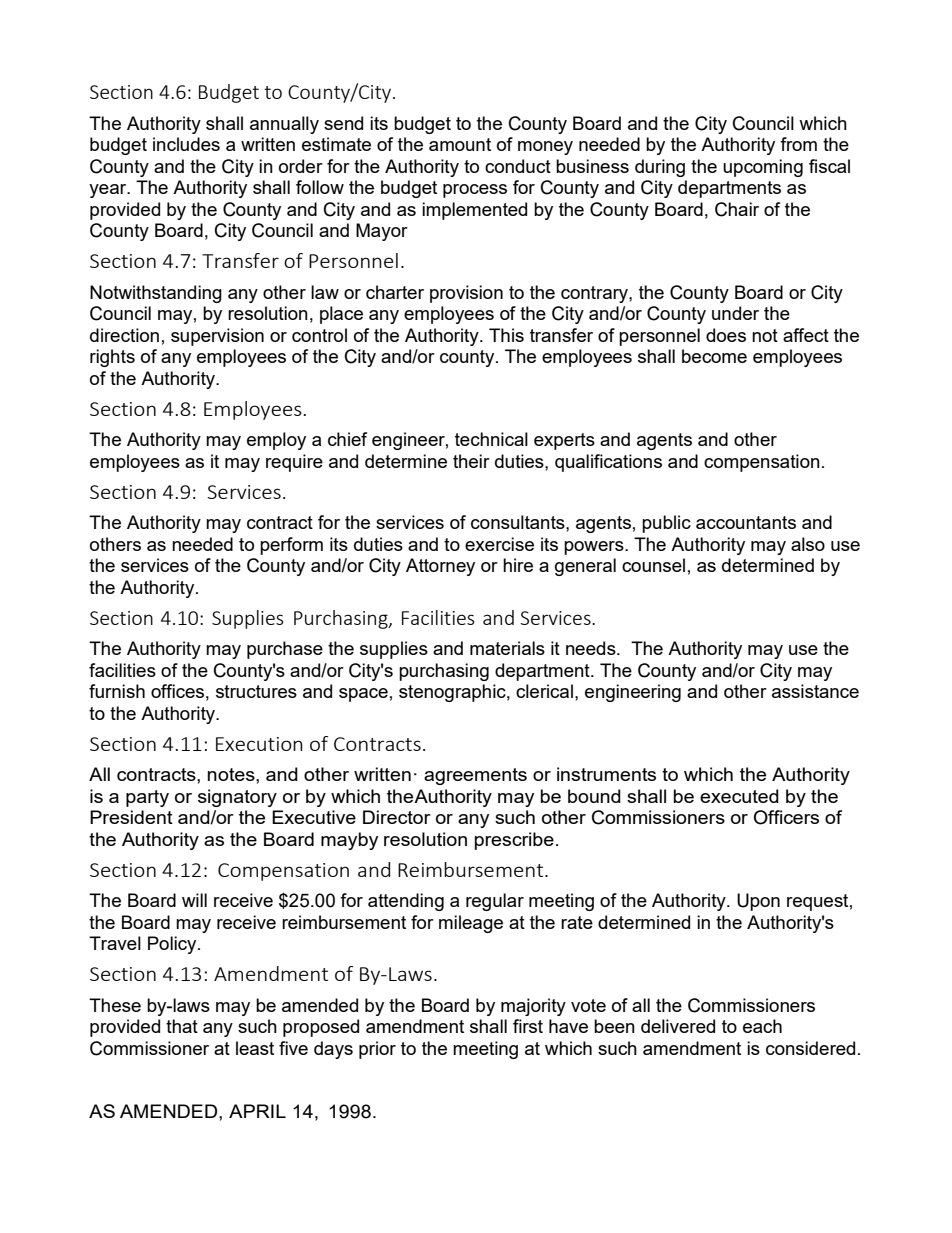 This screenshot has width=952, height=1233. I want to click on includes, so click(186, 144).
